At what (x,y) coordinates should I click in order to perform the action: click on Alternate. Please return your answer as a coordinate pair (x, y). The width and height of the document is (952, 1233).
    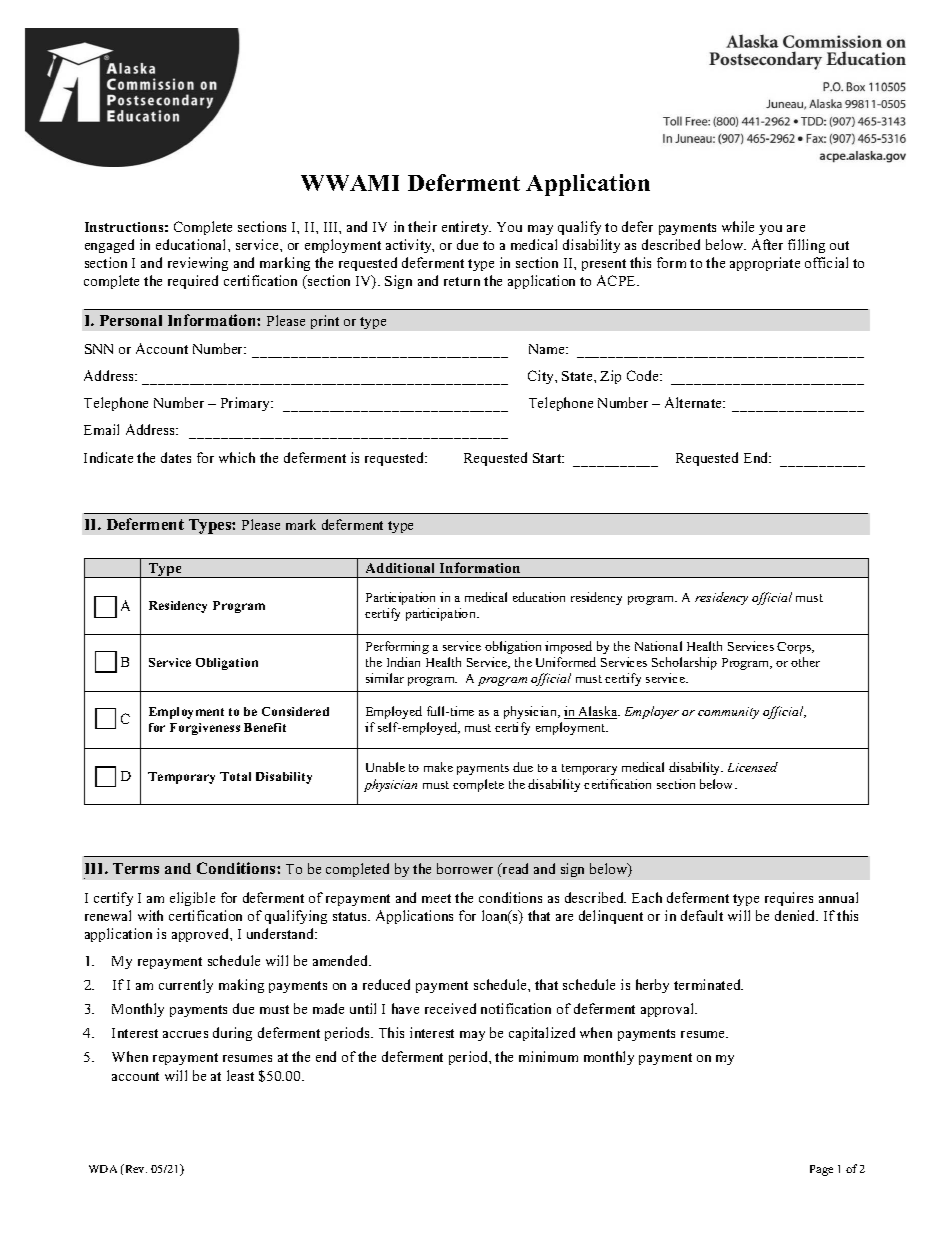
    Looking at the image, I should click on (694, 402).
